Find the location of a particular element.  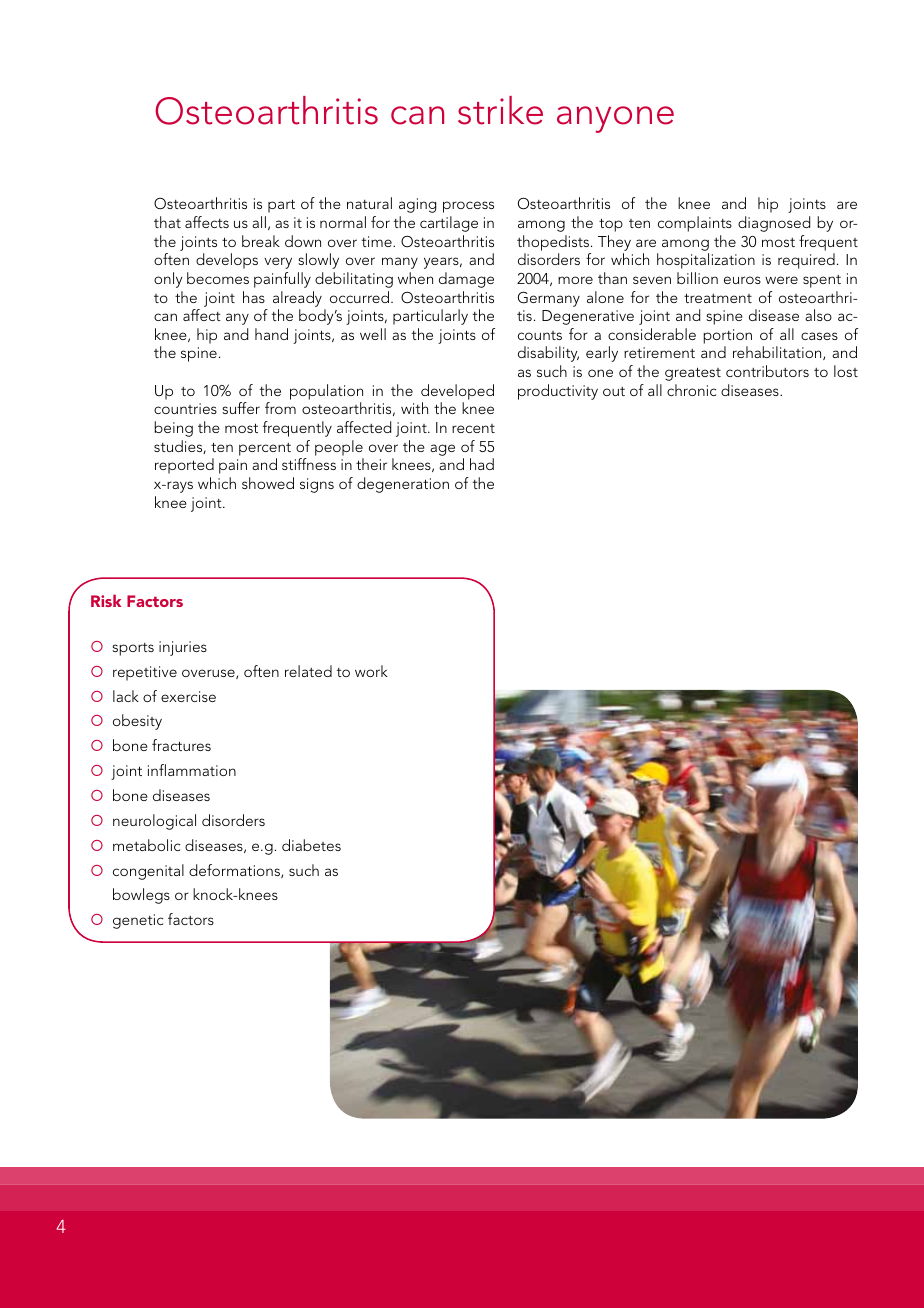

related is located at coordinates (308, 671).
